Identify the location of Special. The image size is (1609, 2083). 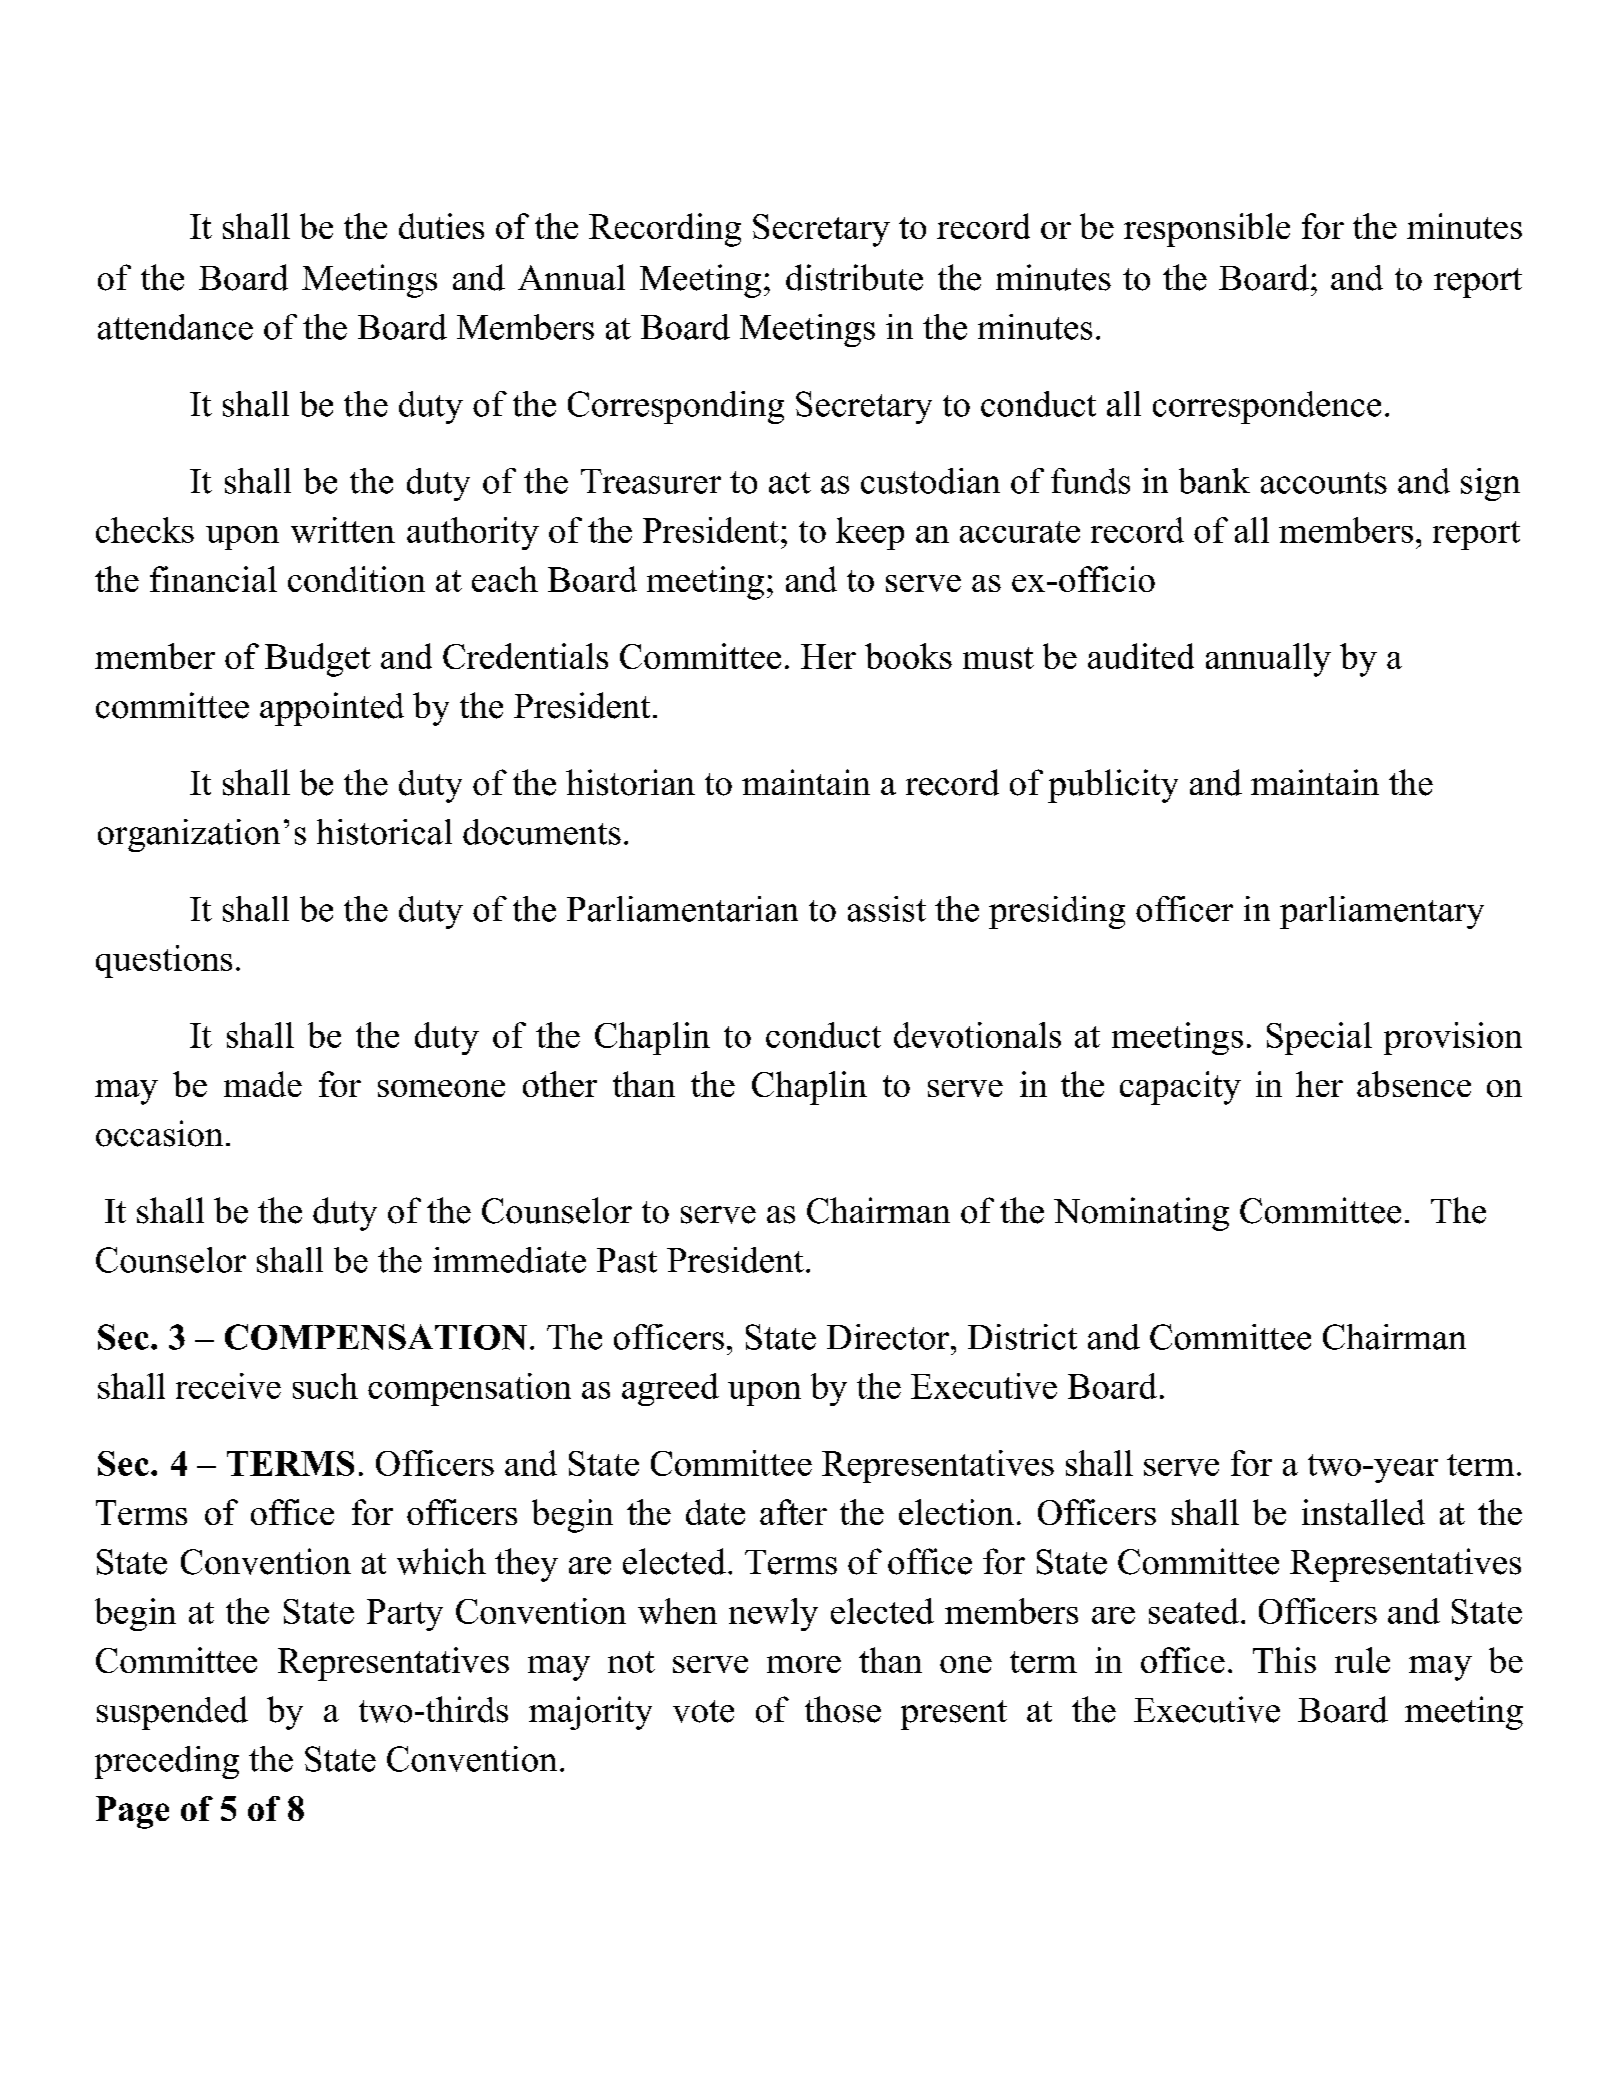
(1319, 1038).
